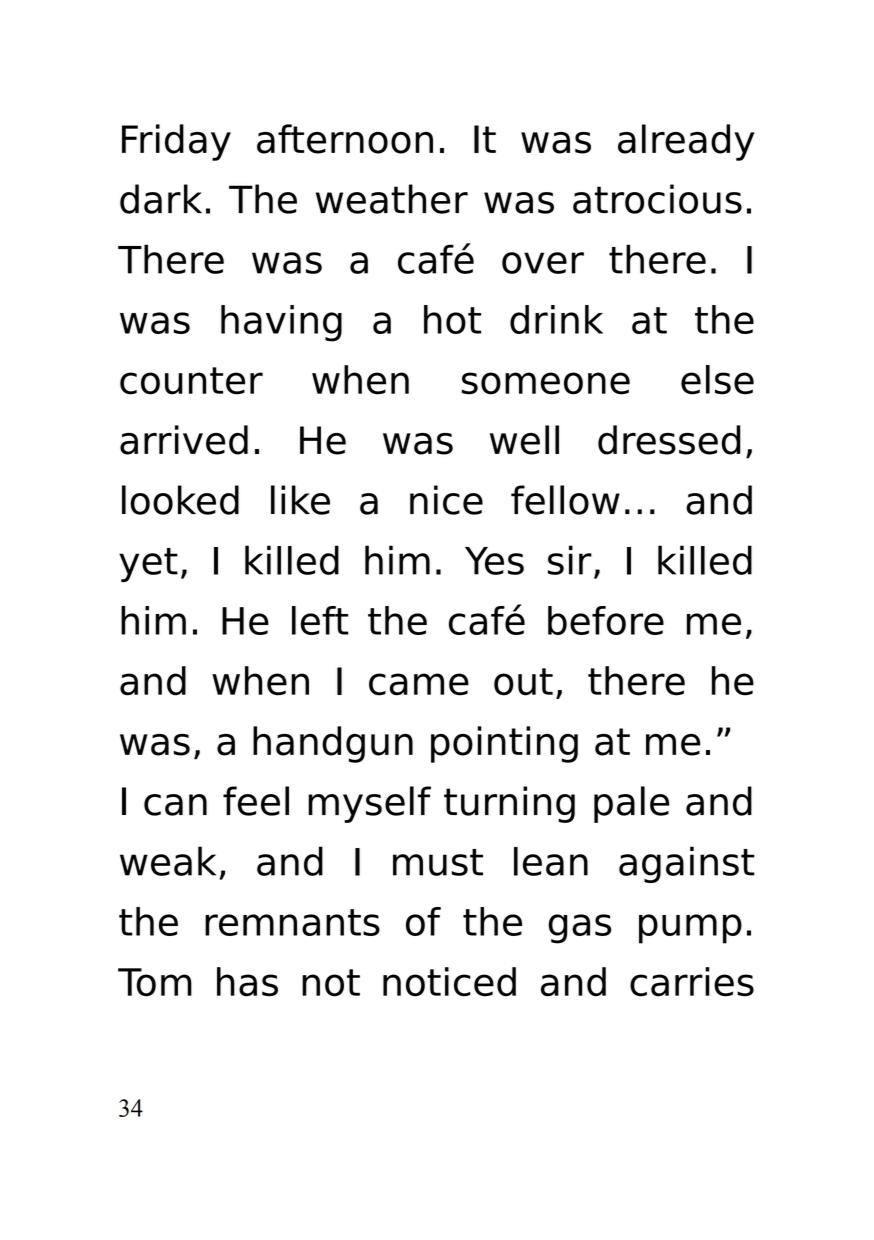 The image size is (874, 1240). I want to click on yet, so click(148, 565).
